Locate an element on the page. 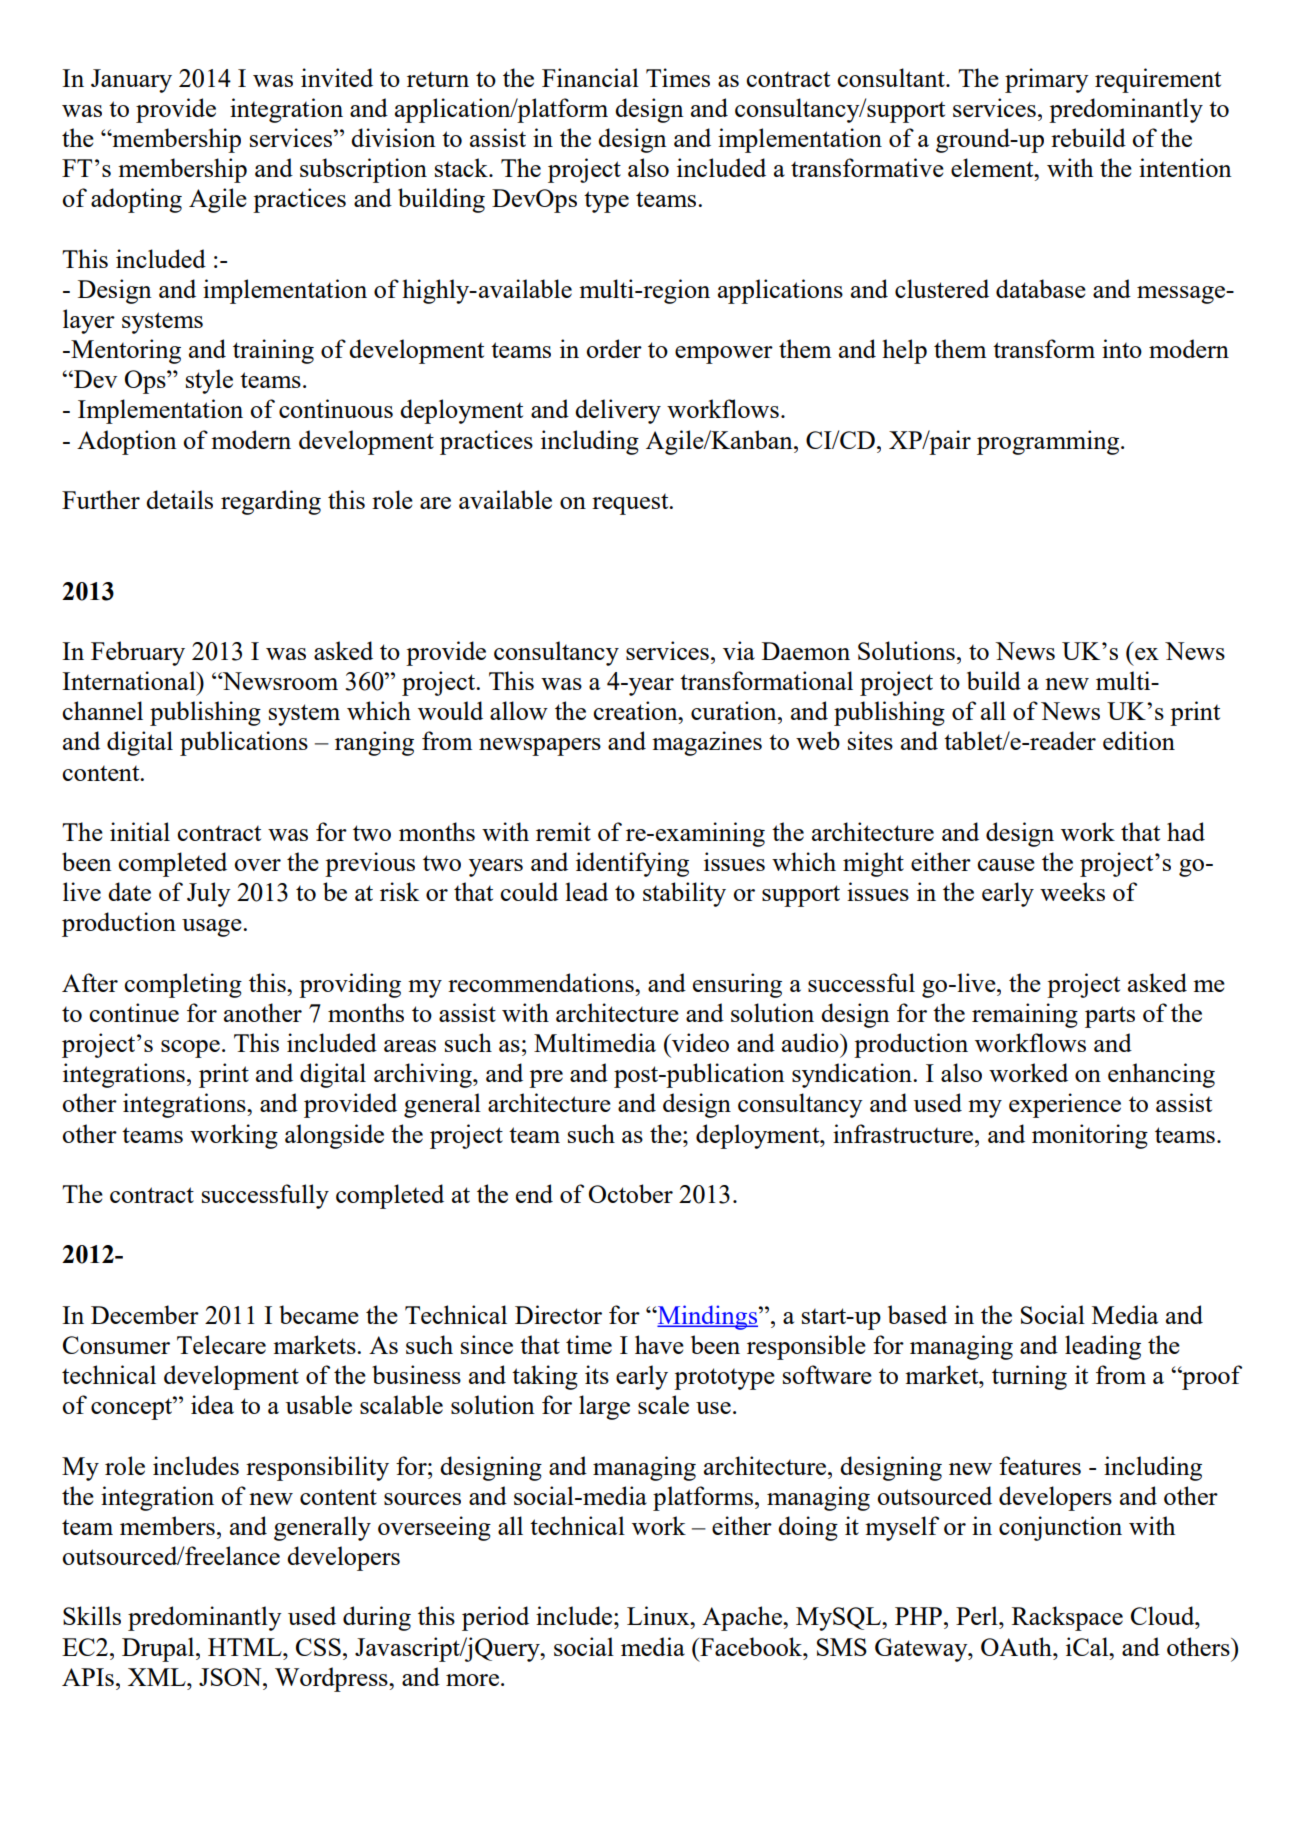 This page has height=1841, width=1301. Financial is located at coordinates (590, 77).
